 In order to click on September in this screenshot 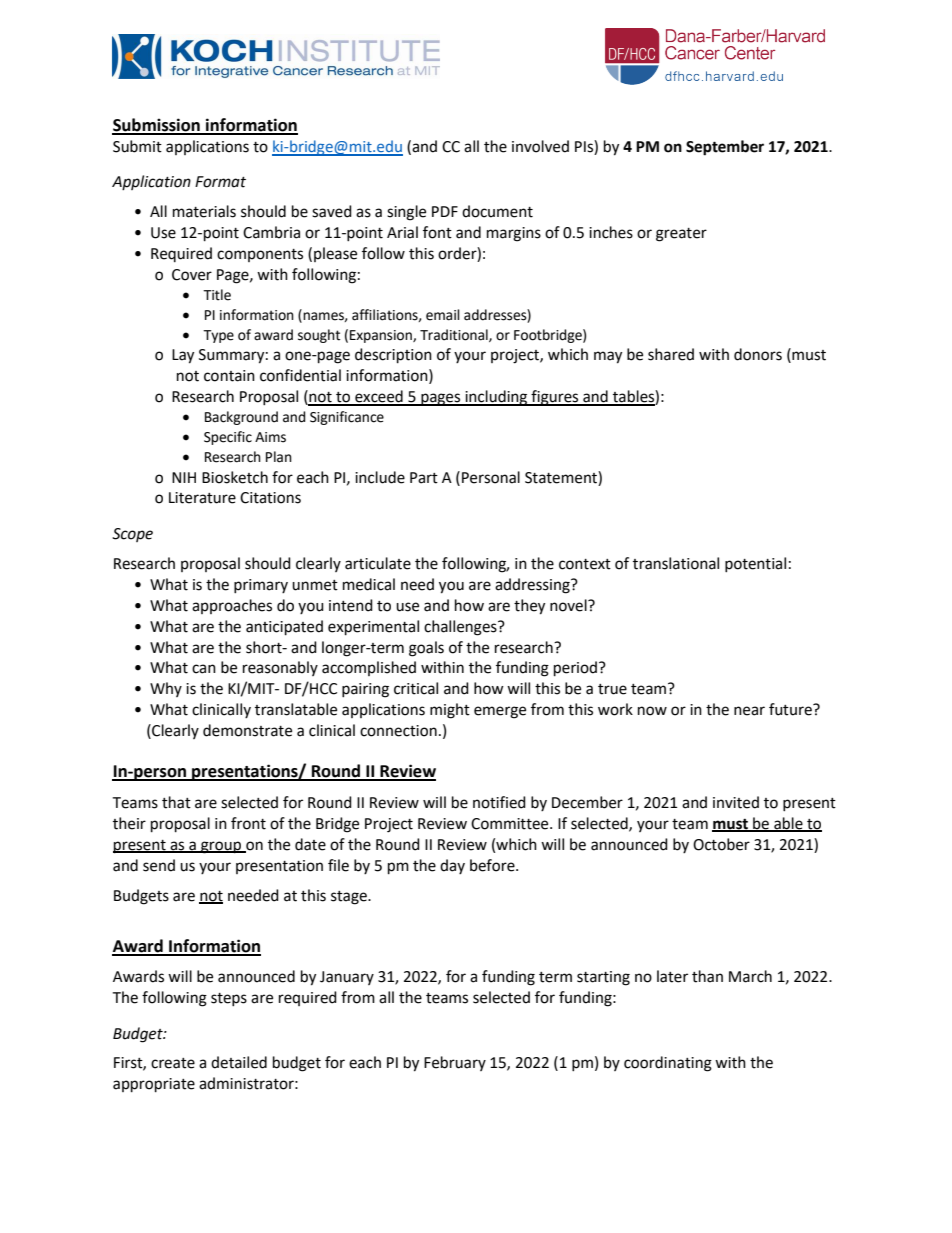, I will do `click(725, 148)`.
